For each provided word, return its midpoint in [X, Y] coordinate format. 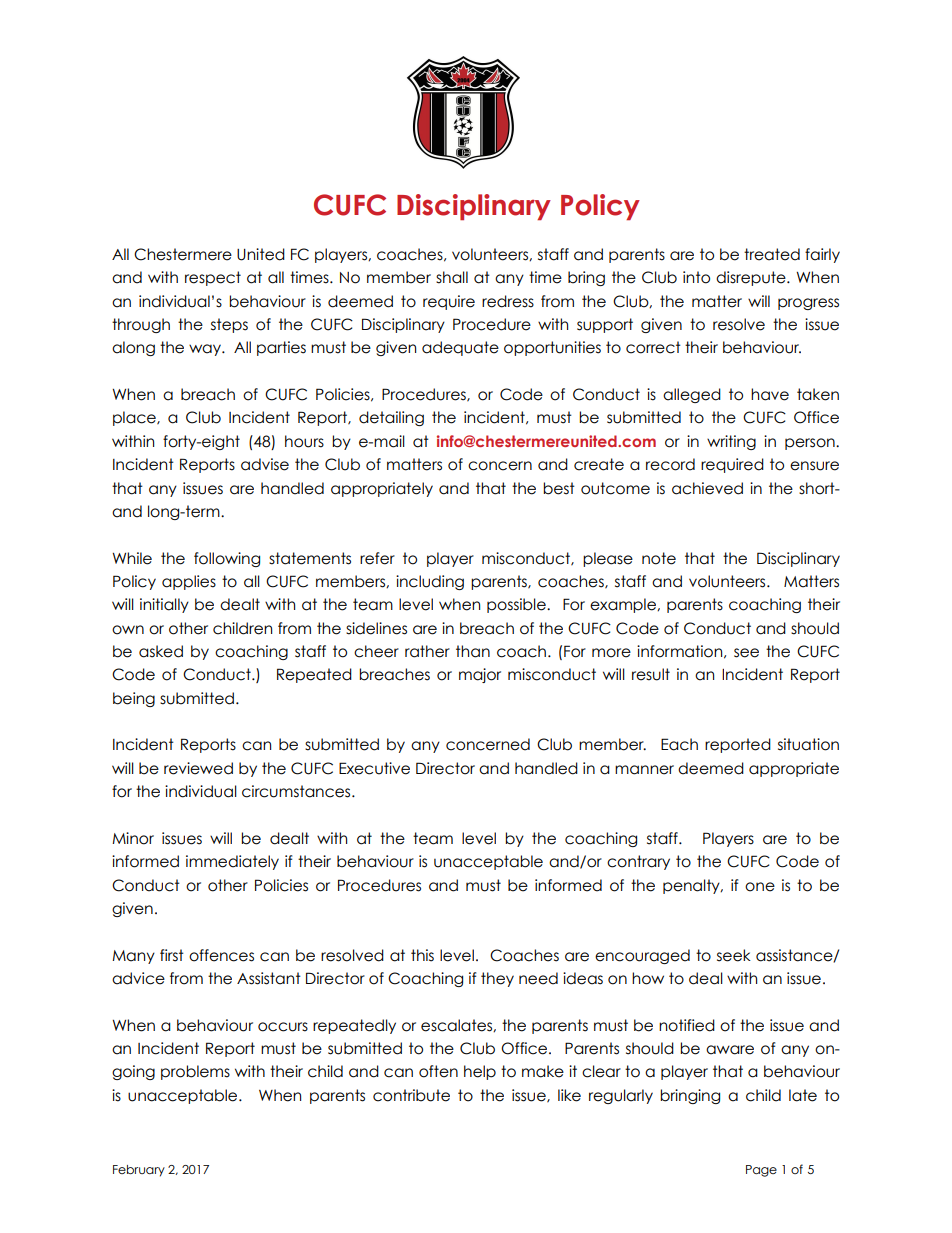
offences [221, 955]
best [559, 488]
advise [265, 464]
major [480, 675]
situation [808, 744]
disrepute [752, 278]
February [139, 1171]
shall [452, 277]
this [422, 955]
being [134, 699]
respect [213, 278]
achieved [707, 488]
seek [734, 955]
